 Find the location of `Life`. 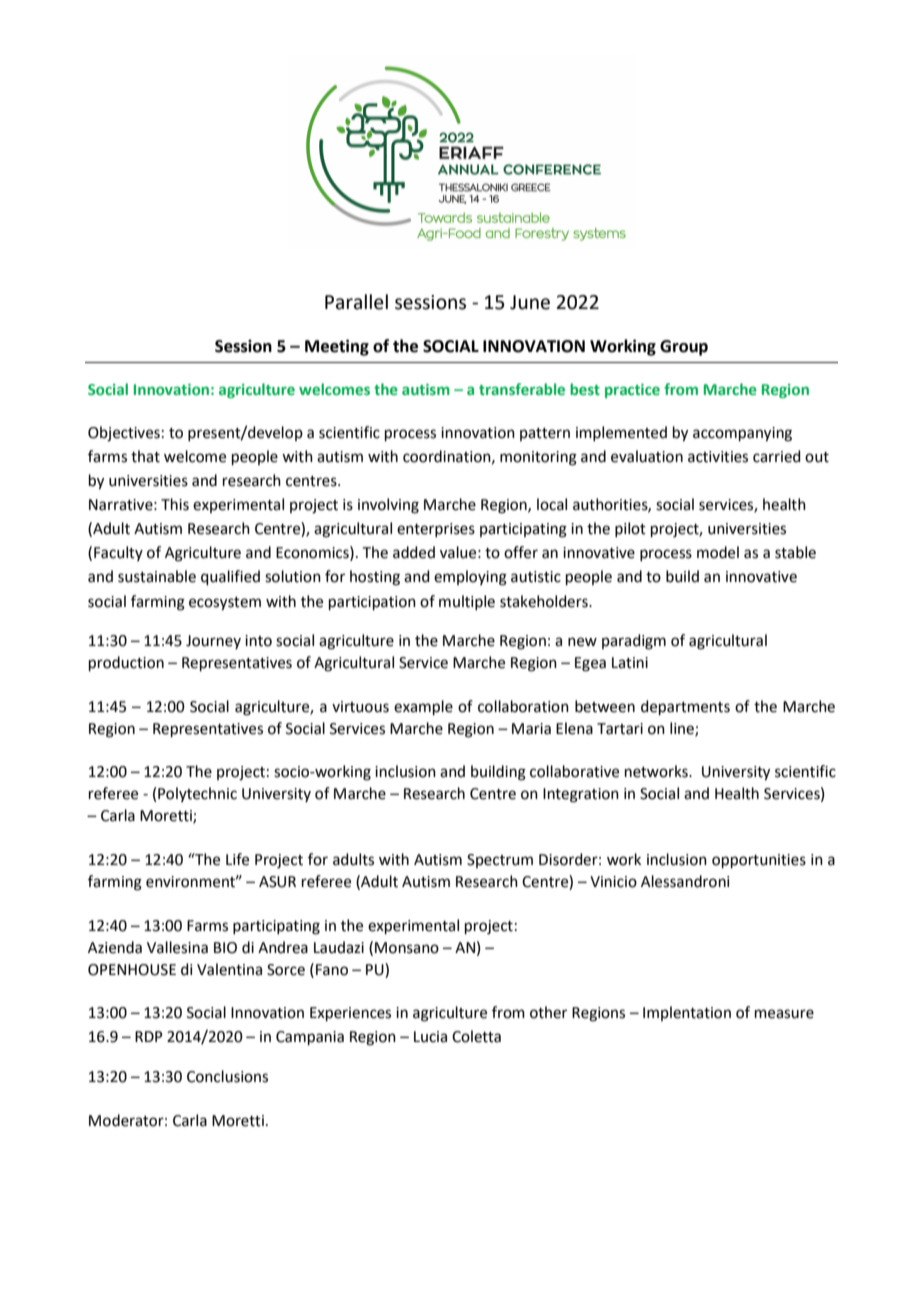

Life is located at coordinates (237, 859).
